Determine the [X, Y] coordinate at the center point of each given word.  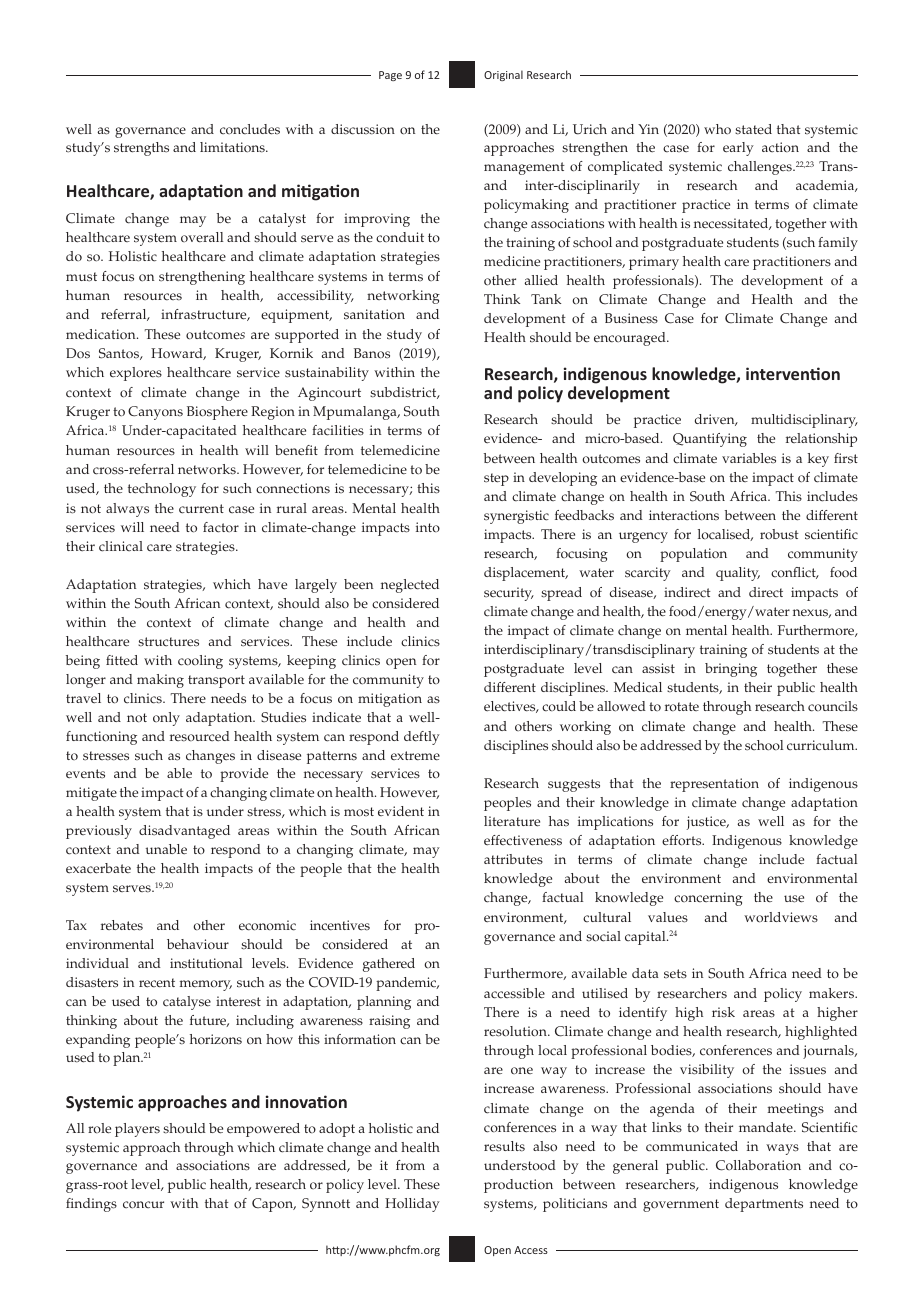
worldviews [781, 917]
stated [753, 129]
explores [136, 374]
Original [503, 75]
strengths [141, 149]
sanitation [374, 314]
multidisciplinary [804, 421]
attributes [513, 859]
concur [143, 1205]
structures [168, 642]
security [509, 594]
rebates [122, 925]
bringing [731, 670]
